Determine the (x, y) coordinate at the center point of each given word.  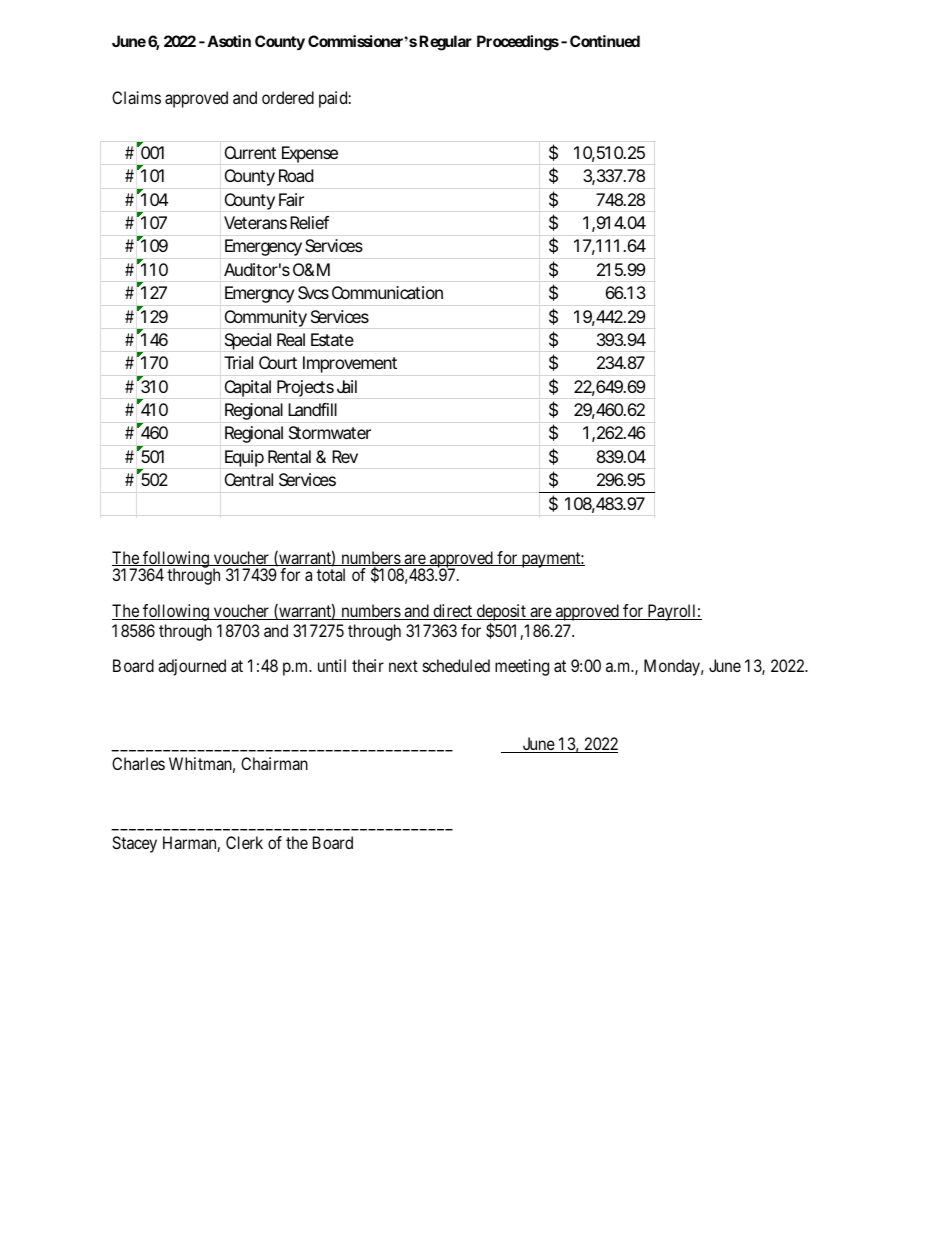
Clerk (244, 842)
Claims (136, 97)
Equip (244, 458)
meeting (522, 667)
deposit (501, 614)
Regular (445, 43)
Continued (605, 41)
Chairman (274, 763)
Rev (345, 456)
